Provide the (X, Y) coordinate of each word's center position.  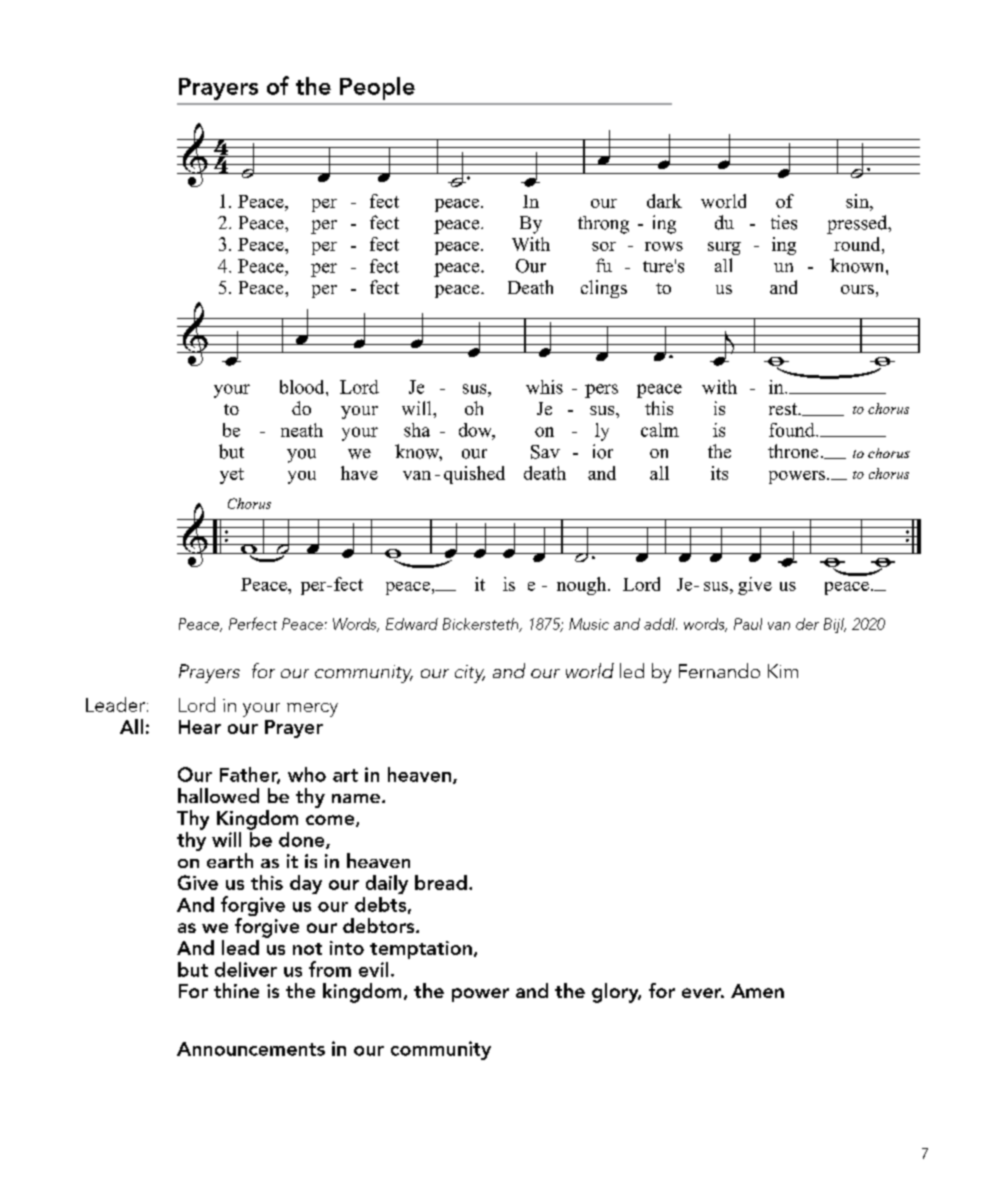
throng (603, 225)
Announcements (251, 1049)
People (377, 88)
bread (441, 882)
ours (857, 289)
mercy (312, 710)
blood (303, 387)
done (303, 840)
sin (858, 201)
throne (793, 451)
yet (232, 476)
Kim (783, 671)
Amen (757, 991)
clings (604, 289)
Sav (545, 452)
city (470, 674)
